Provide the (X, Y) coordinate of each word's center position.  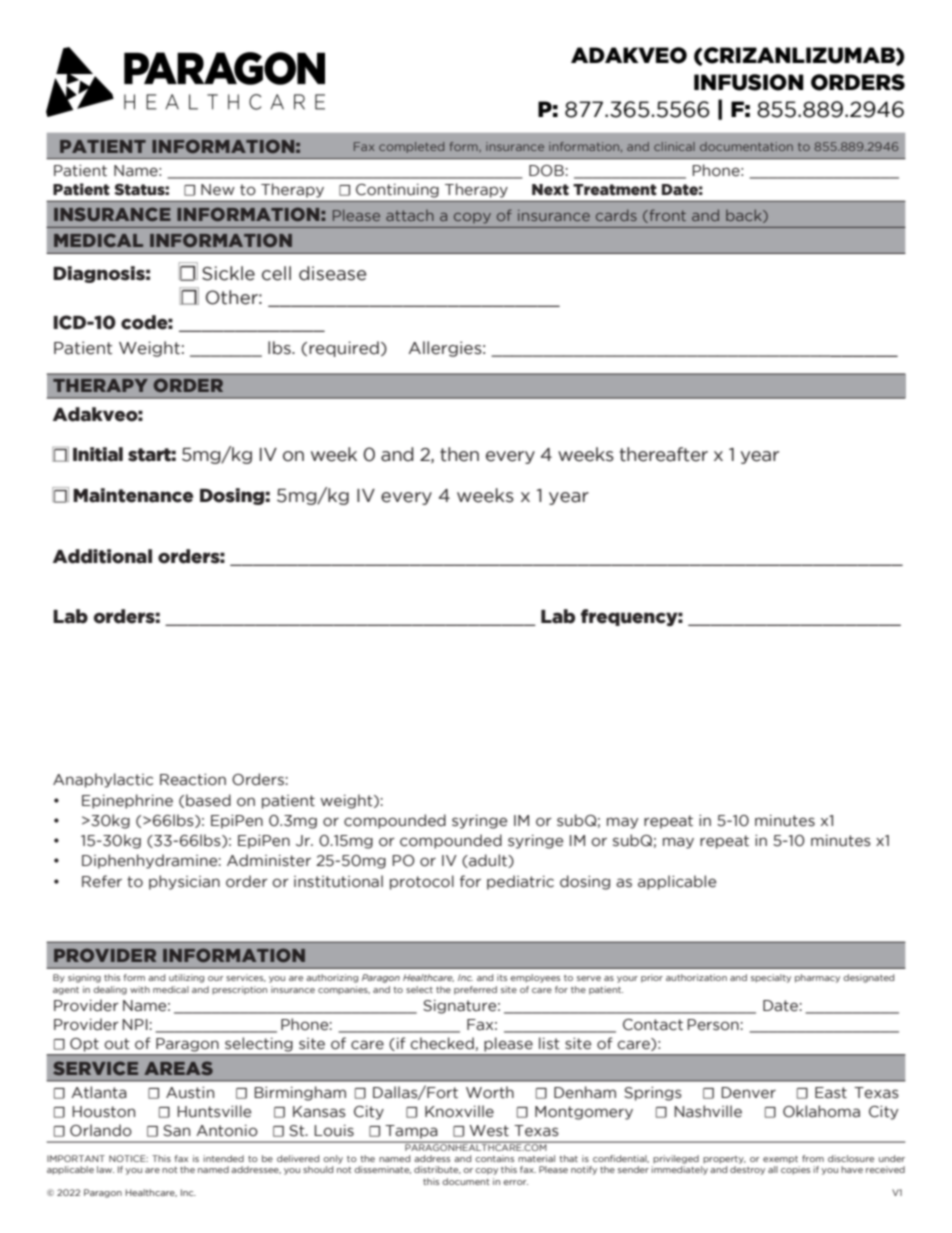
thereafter (664, 454)
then (459, 454)
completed (411, 147)
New (218, 190)
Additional (102, 556)
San (176, 1131)
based (208, 800)
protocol (422, 882)
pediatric (520, 882)
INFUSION (749, 82)
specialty (771, 978)
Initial (98, 454)
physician (184, 882)
